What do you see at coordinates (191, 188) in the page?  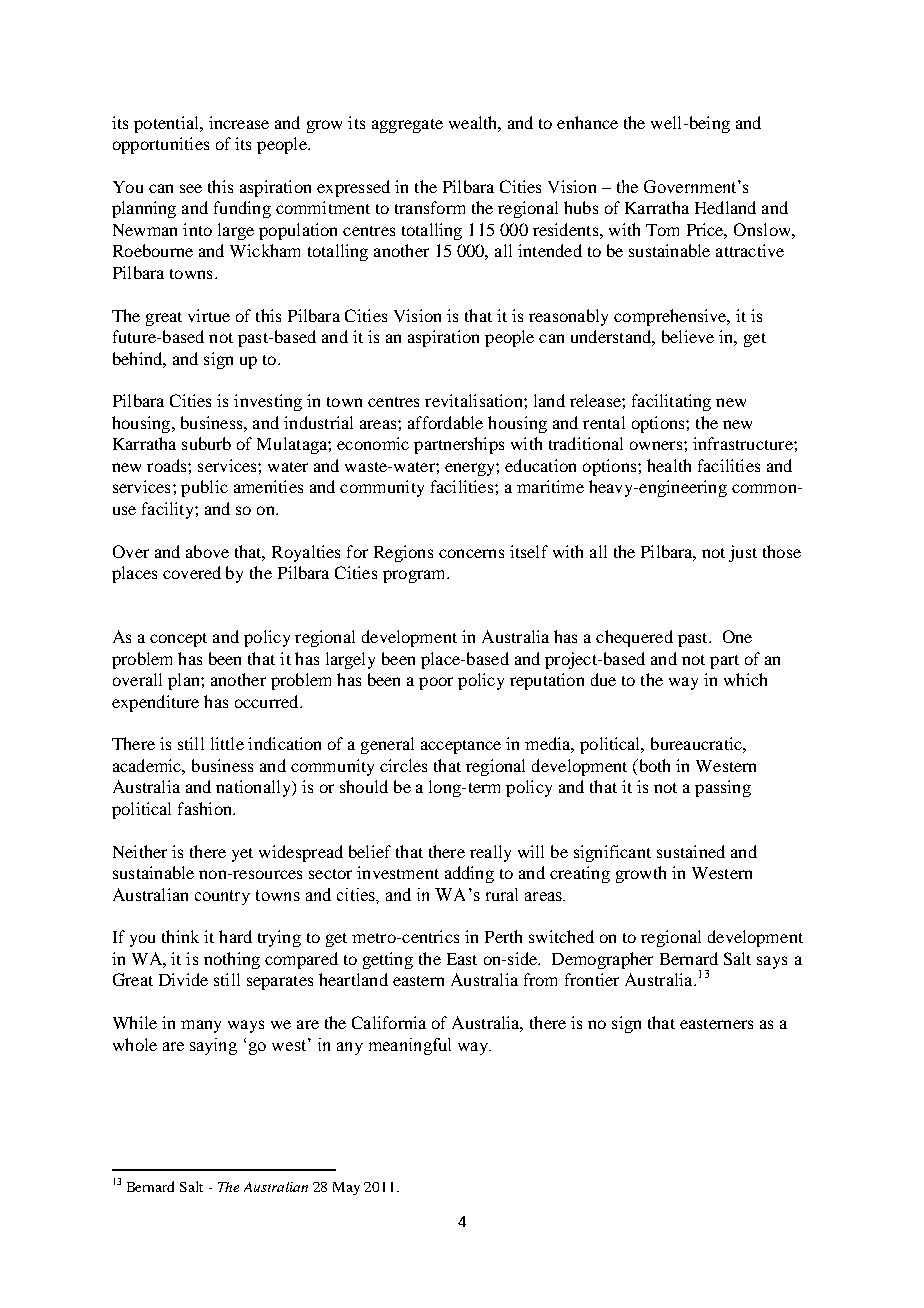 I see `see` at bounding box center [191, 188].
